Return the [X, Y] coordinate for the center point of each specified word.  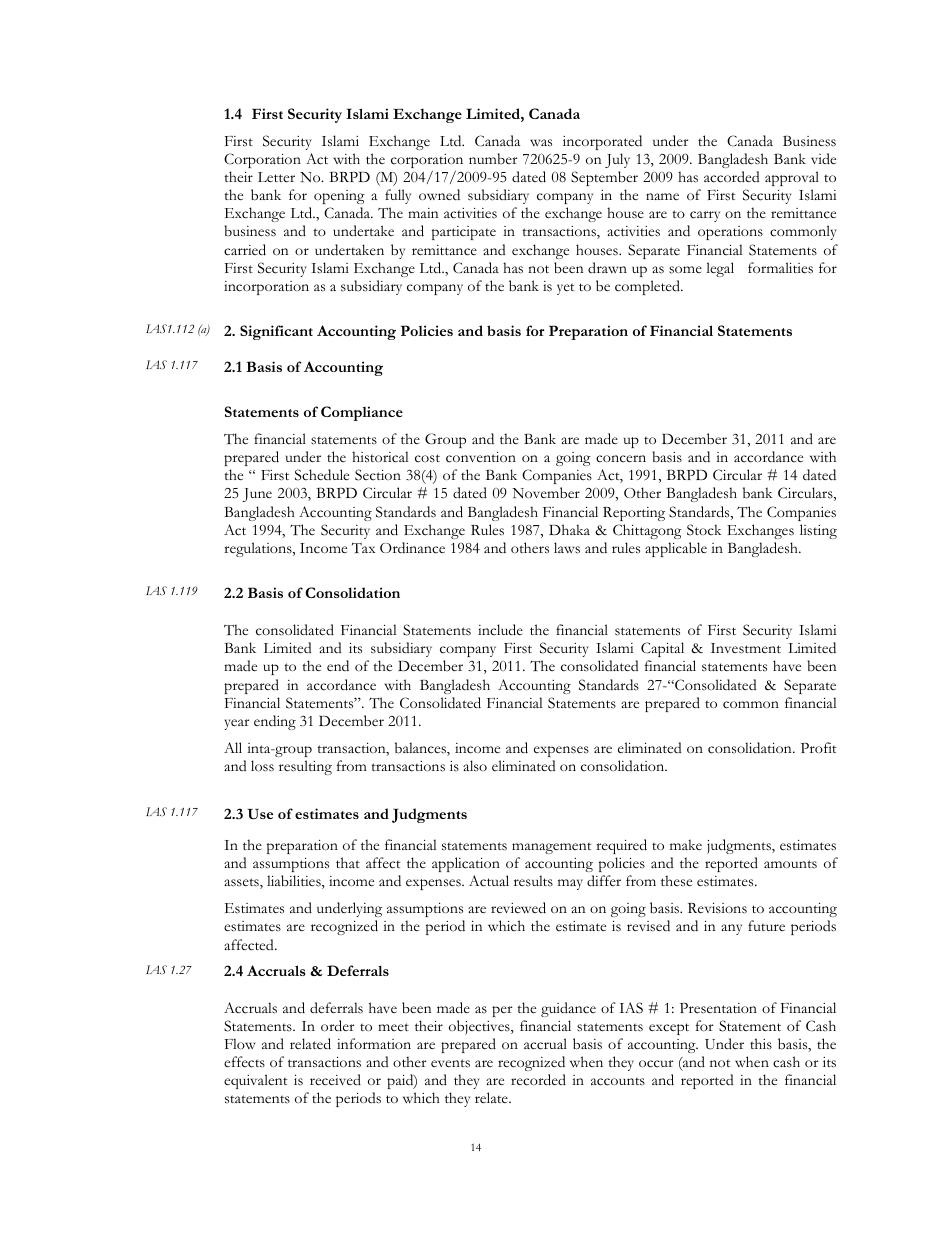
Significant [276, 332]
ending [275, 722]
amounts [790, 864]
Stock [704, 530]
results [533, 880]
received [335, 1080]
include [500, 630]
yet [565, 289]
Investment [746, 648]
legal [720, 269]
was [541, 143]
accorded [732, 177]
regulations [259, 549]
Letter [276, 177]
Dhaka [569, 529]
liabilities [295, 882]
